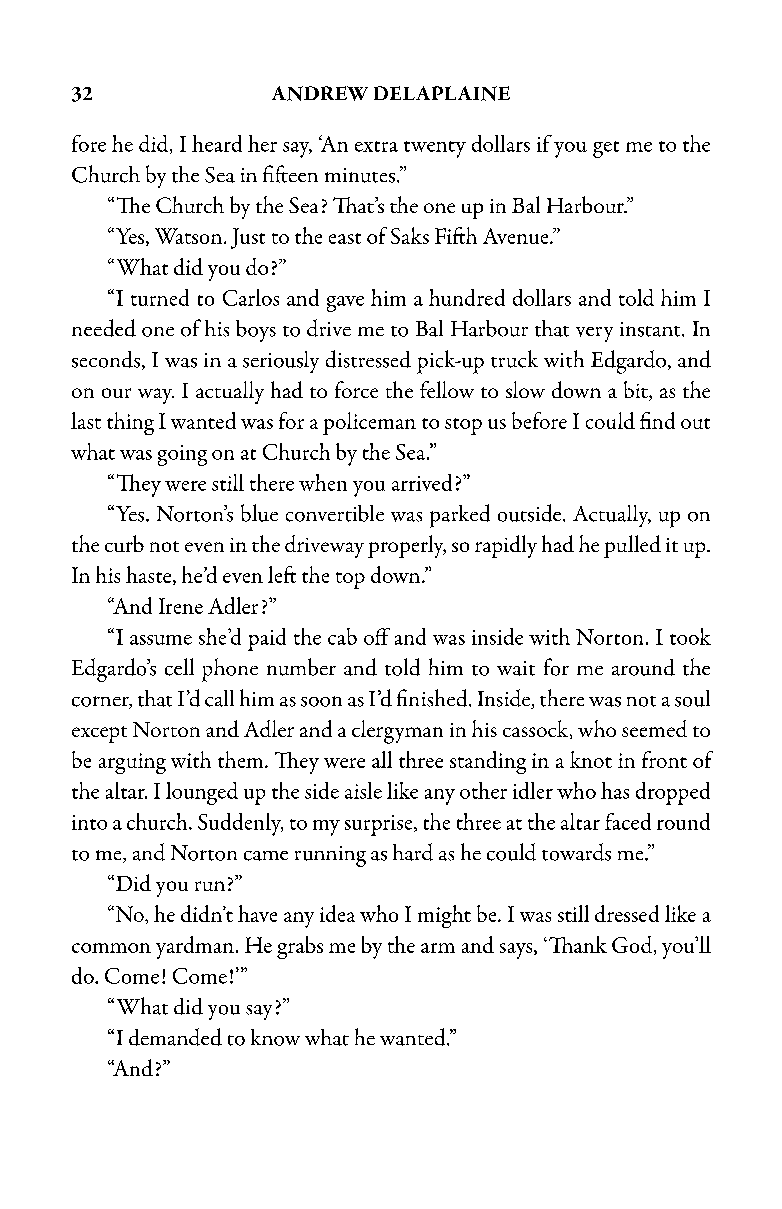 Image resolution: width=782 pixels, height=1209 pixels. I want to click on get, so click(606, 149).
